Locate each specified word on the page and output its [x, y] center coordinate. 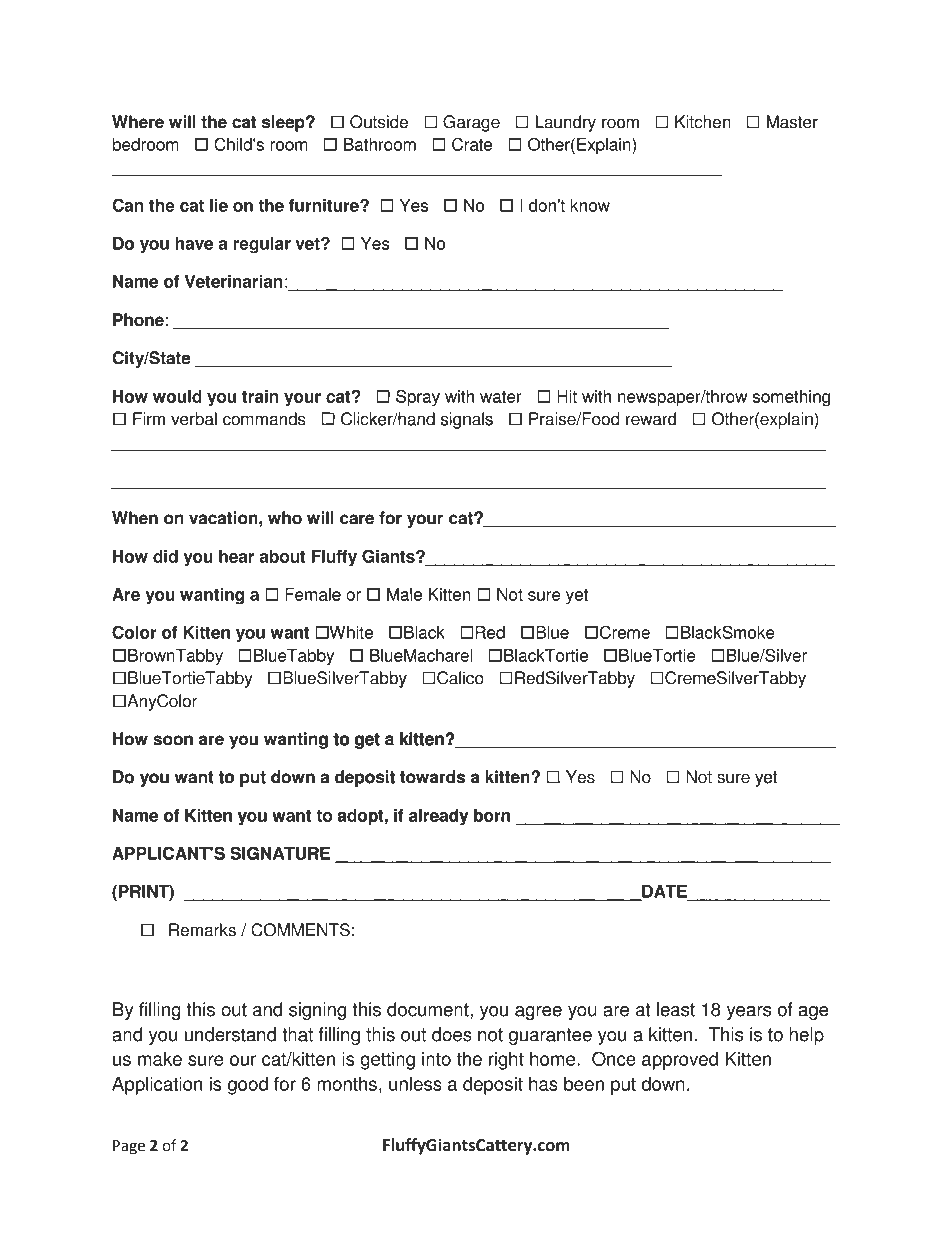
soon [173, 740]
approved [680, 1061]
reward [651, 419]
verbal [194, 419]
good [248, 1086]
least [676, 1009]
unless [415, 1084]
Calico [460, 678]
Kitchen [703, 122]
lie [219, 205]
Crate [472, 144]
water [501, 396]
